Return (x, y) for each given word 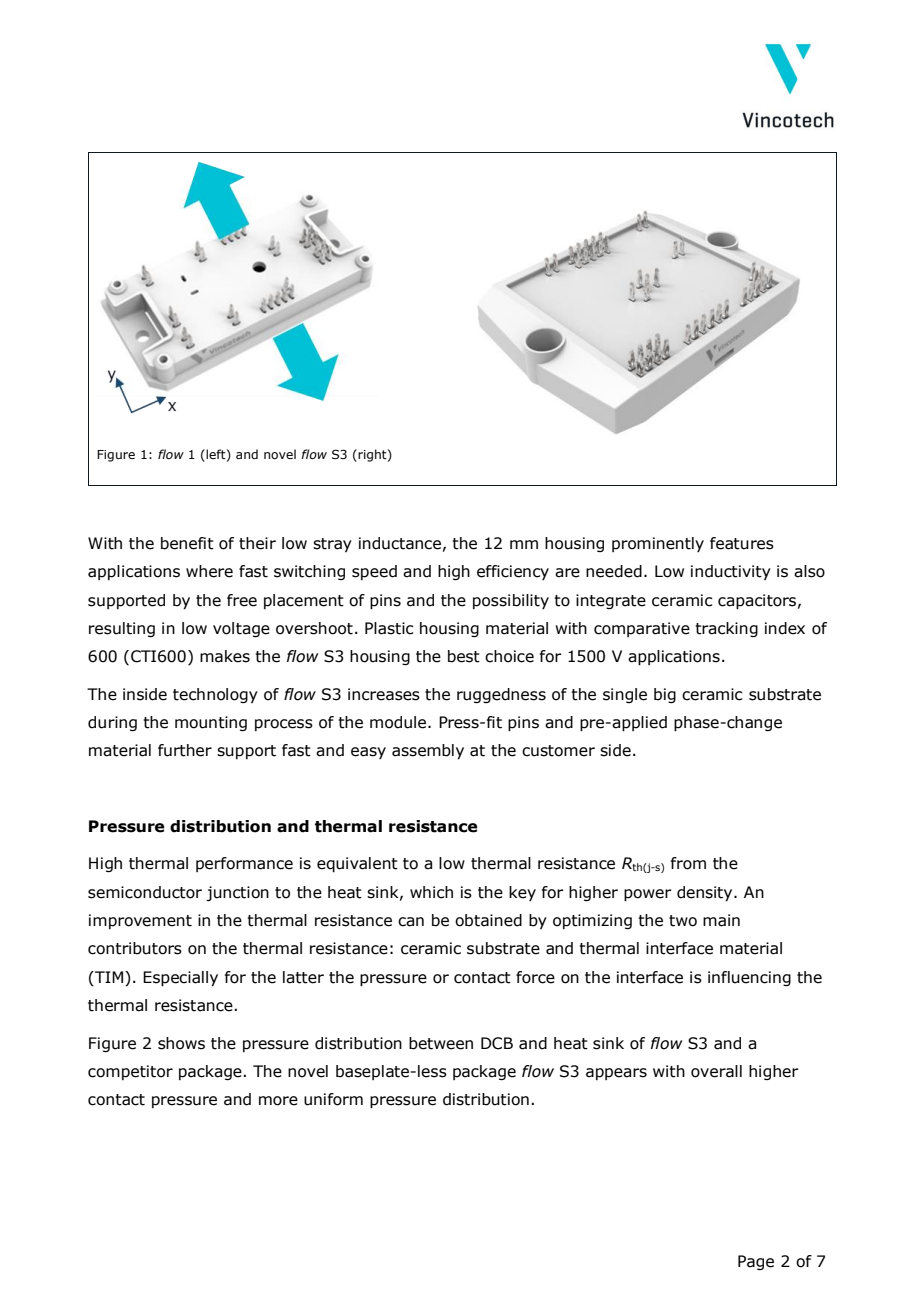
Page (756, 1262)
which (431, 892)
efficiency (513, 572)
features (742, 543)
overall (716, 1071)
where (209, 571)
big (665, 695)
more (278, 1101)
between (441, 1043)
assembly (428, 752)
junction (237, 893)
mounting (211, 723)
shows (181, 1043)
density (706, 894)
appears (616, 1074)
